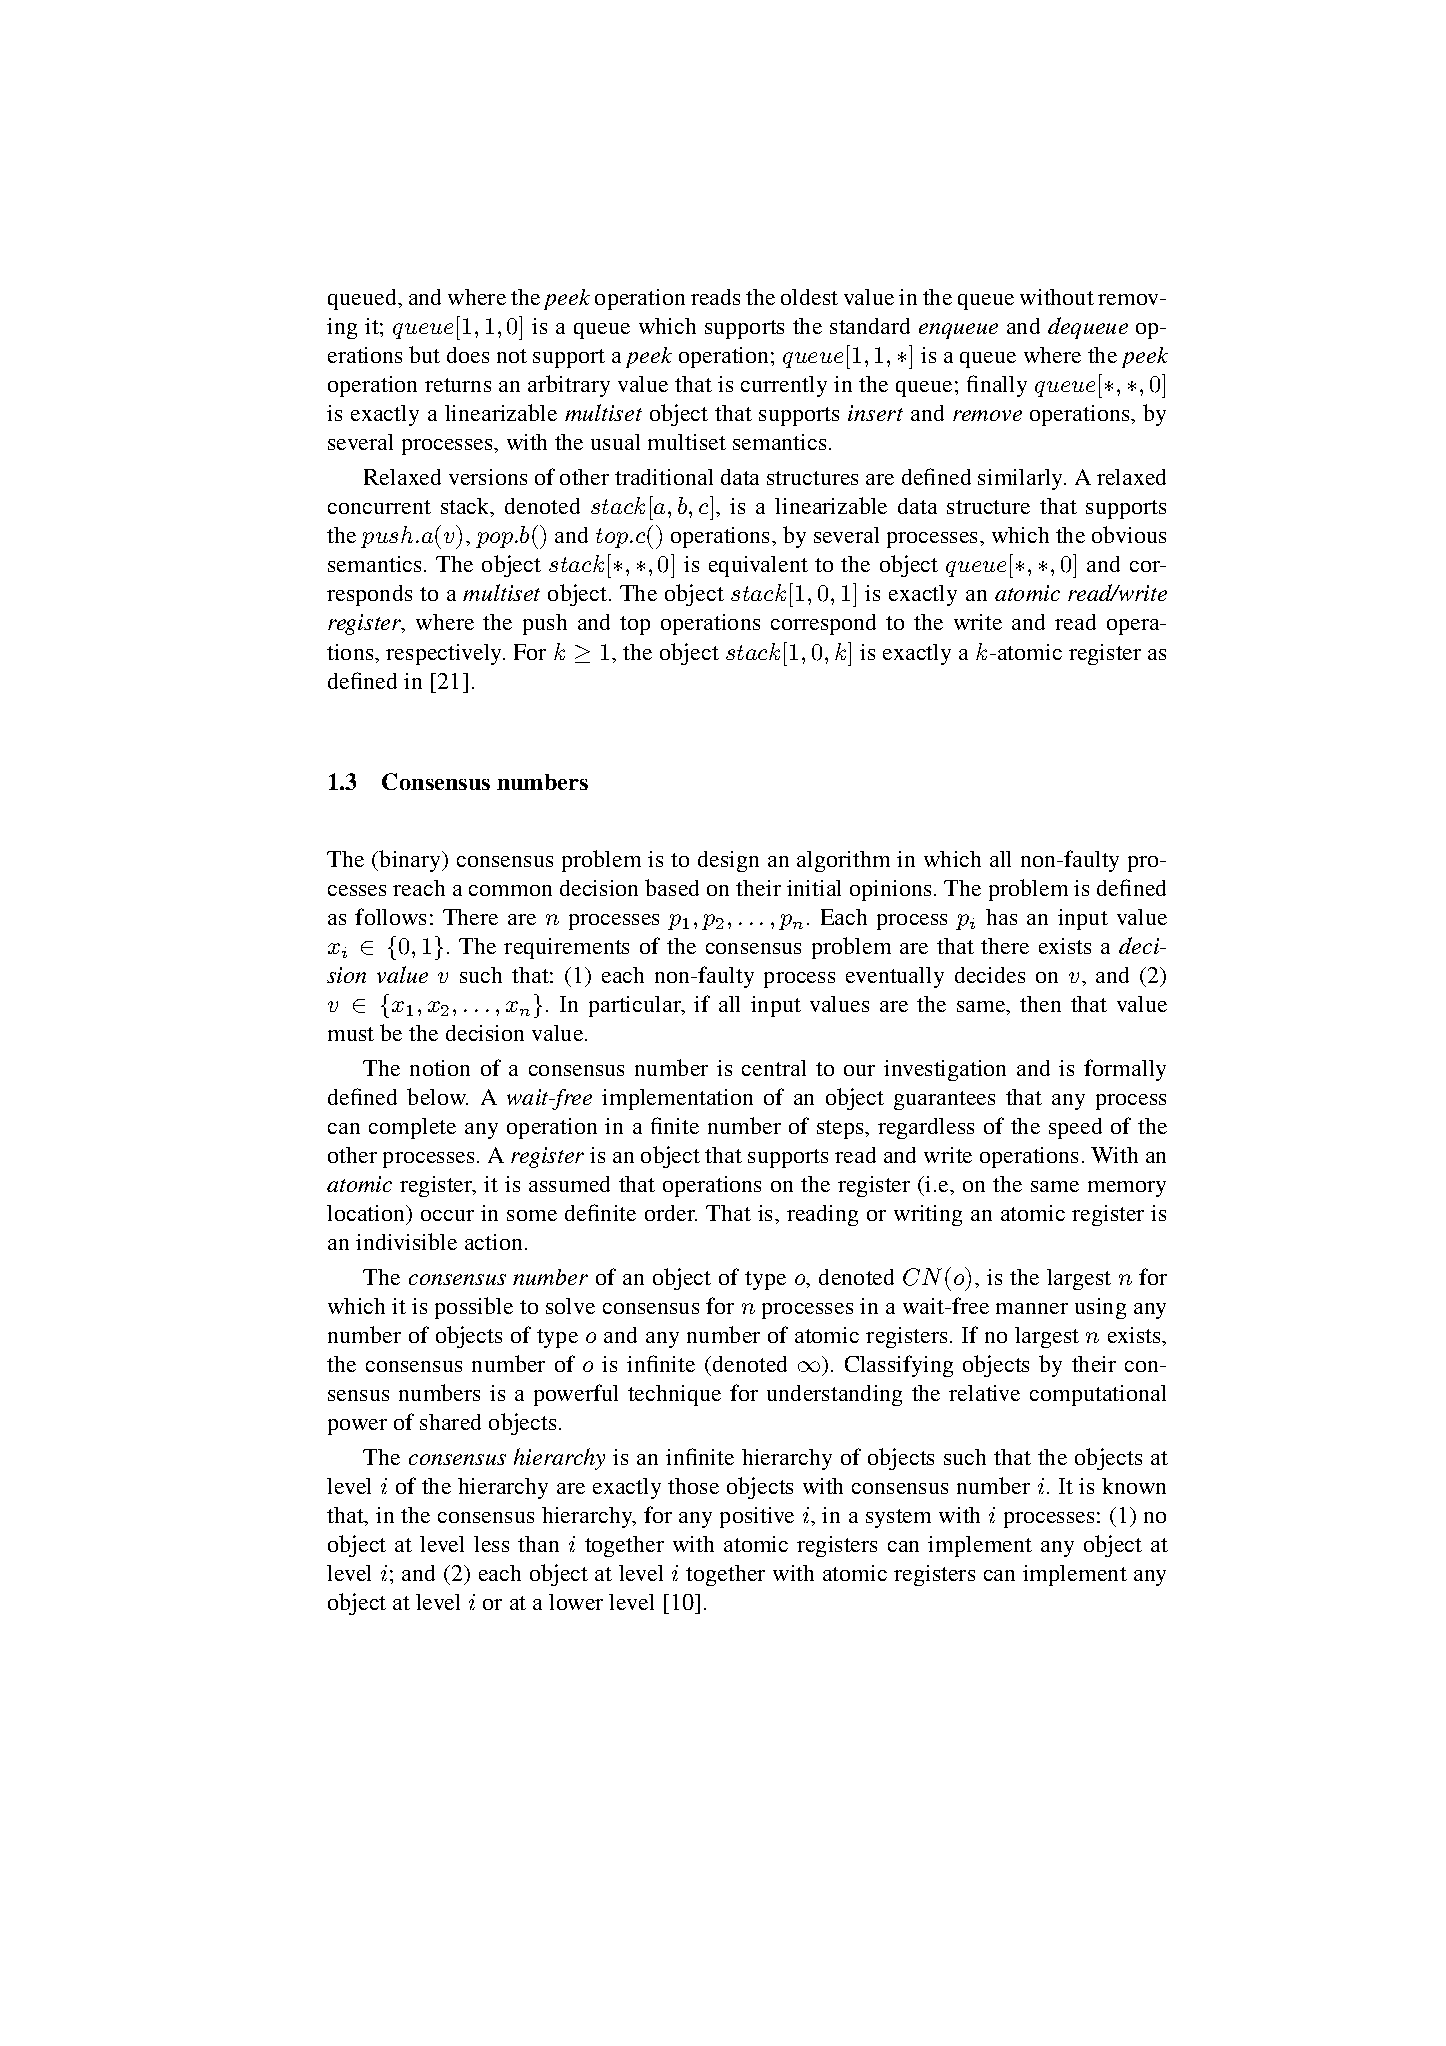 The width and height of the document is (1446, 2046). Describe the element at coordinates (468, 355) in the document. I see `does` at that location.
